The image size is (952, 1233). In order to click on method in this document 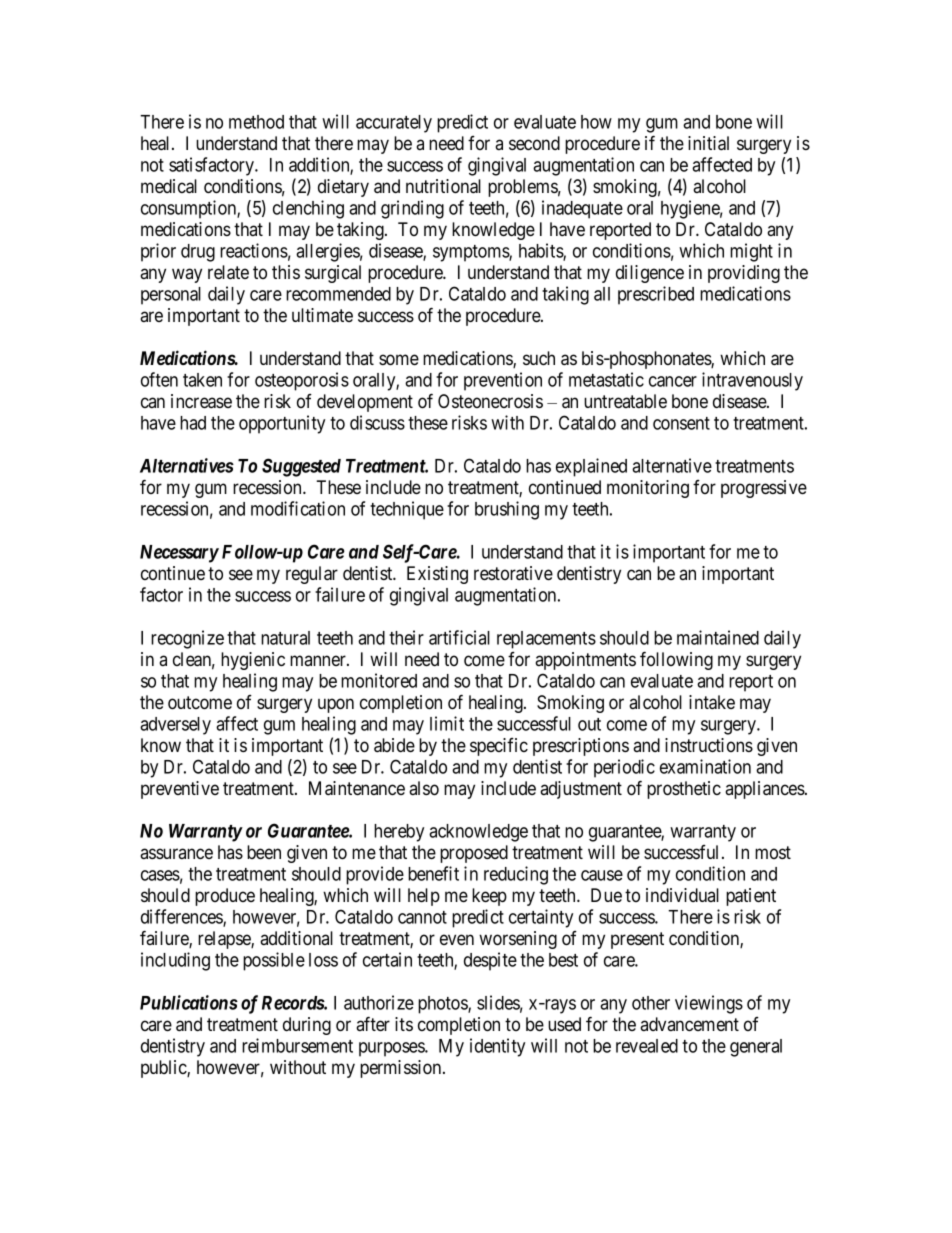, I will do `click(256, 122)`.
